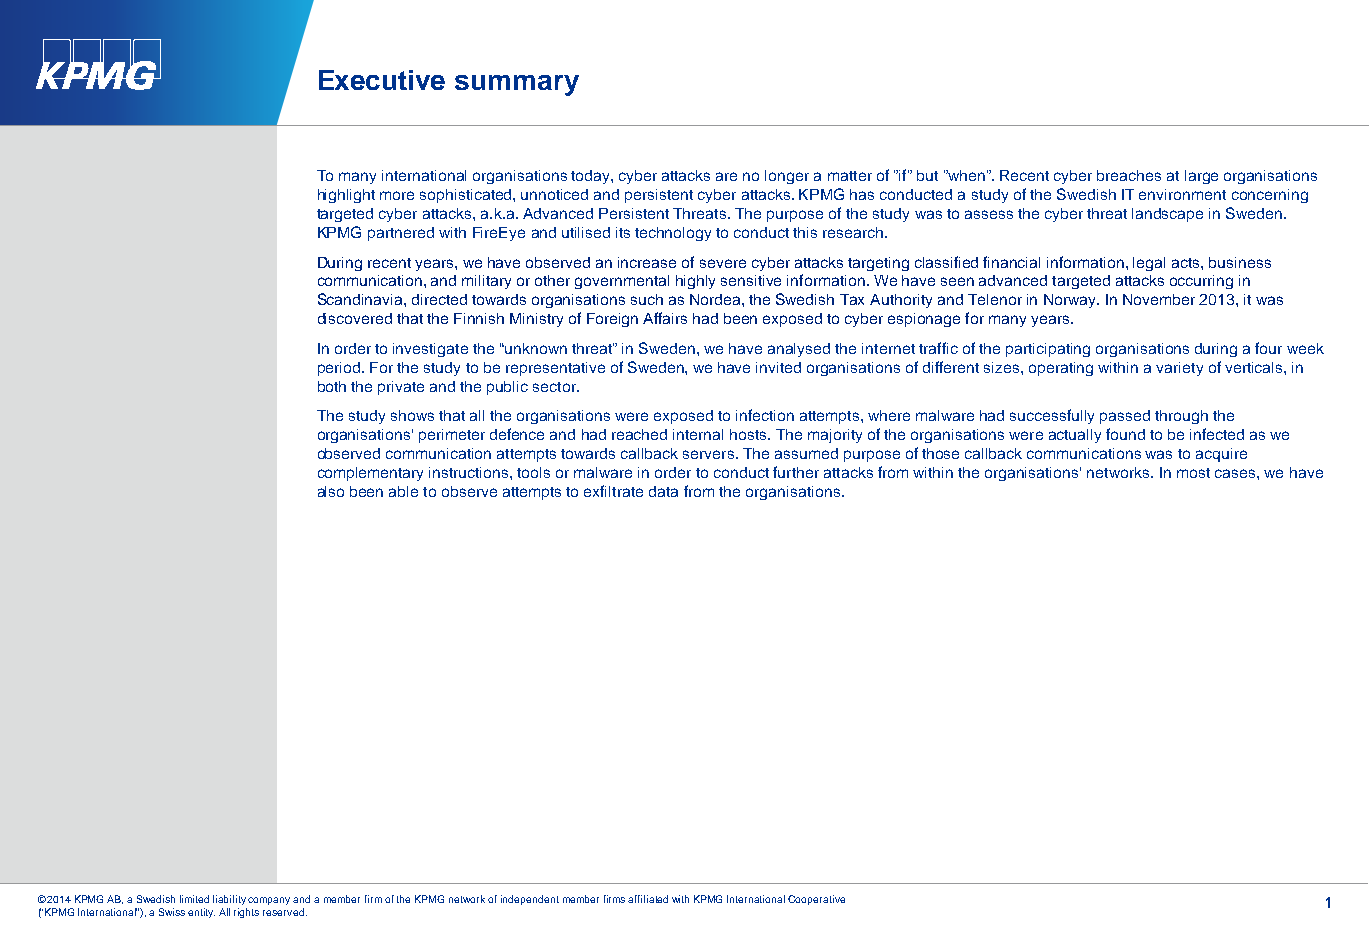  I want to click on Executive, so click(382, 80).
